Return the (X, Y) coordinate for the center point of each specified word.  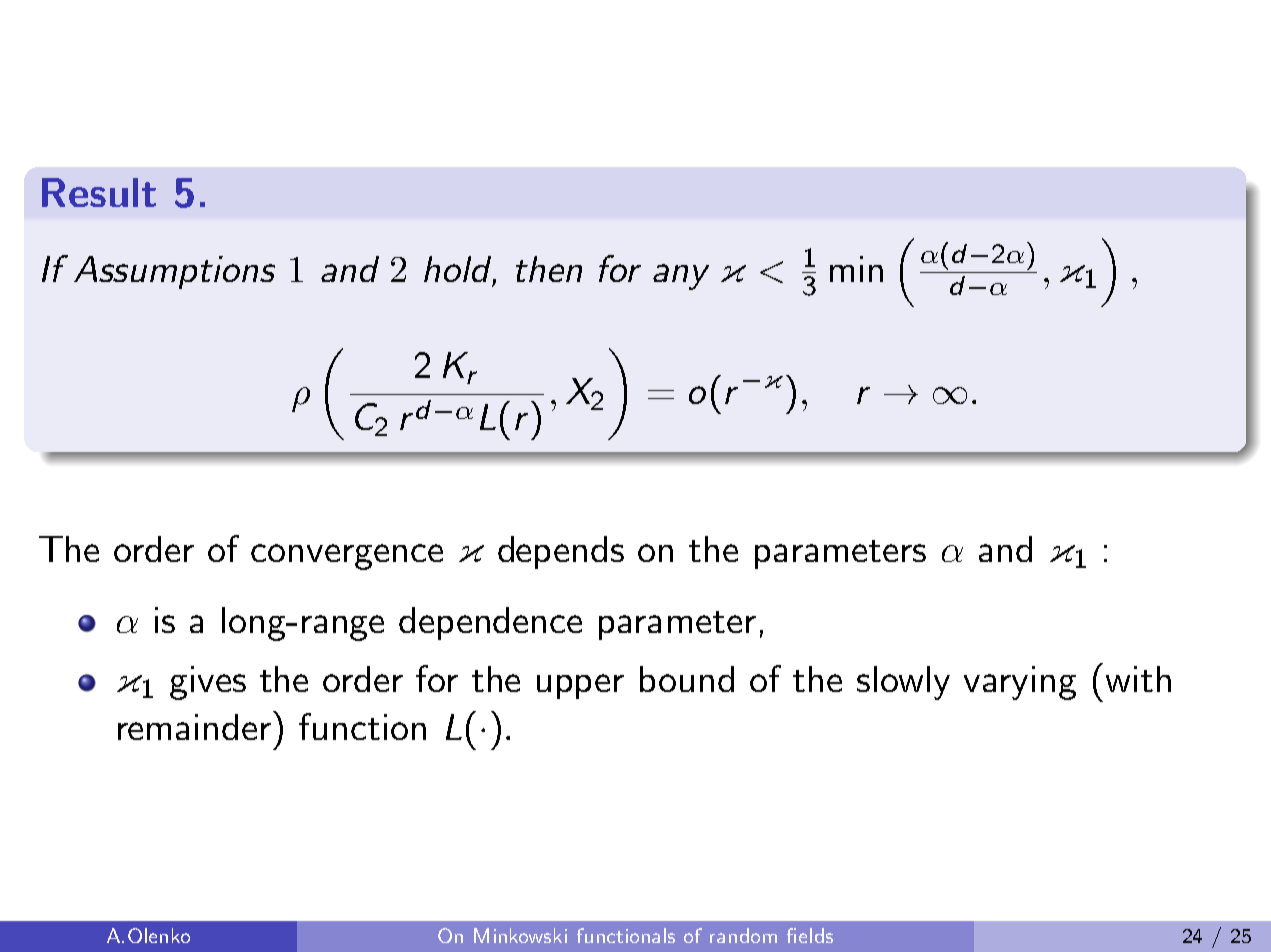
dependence (490, 623)
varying (1020, 683)
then (549, 269)
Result (99, 192)
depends (561, 552)
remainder (196, 725)
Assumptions (174, 272)
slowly (903, 683)
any (681, 277)
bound (687, 679)
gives (208, 683)
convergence (347, 557)
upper (580, 686)
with (1138, 679)
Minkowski (520, 935)
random (743, 935)
